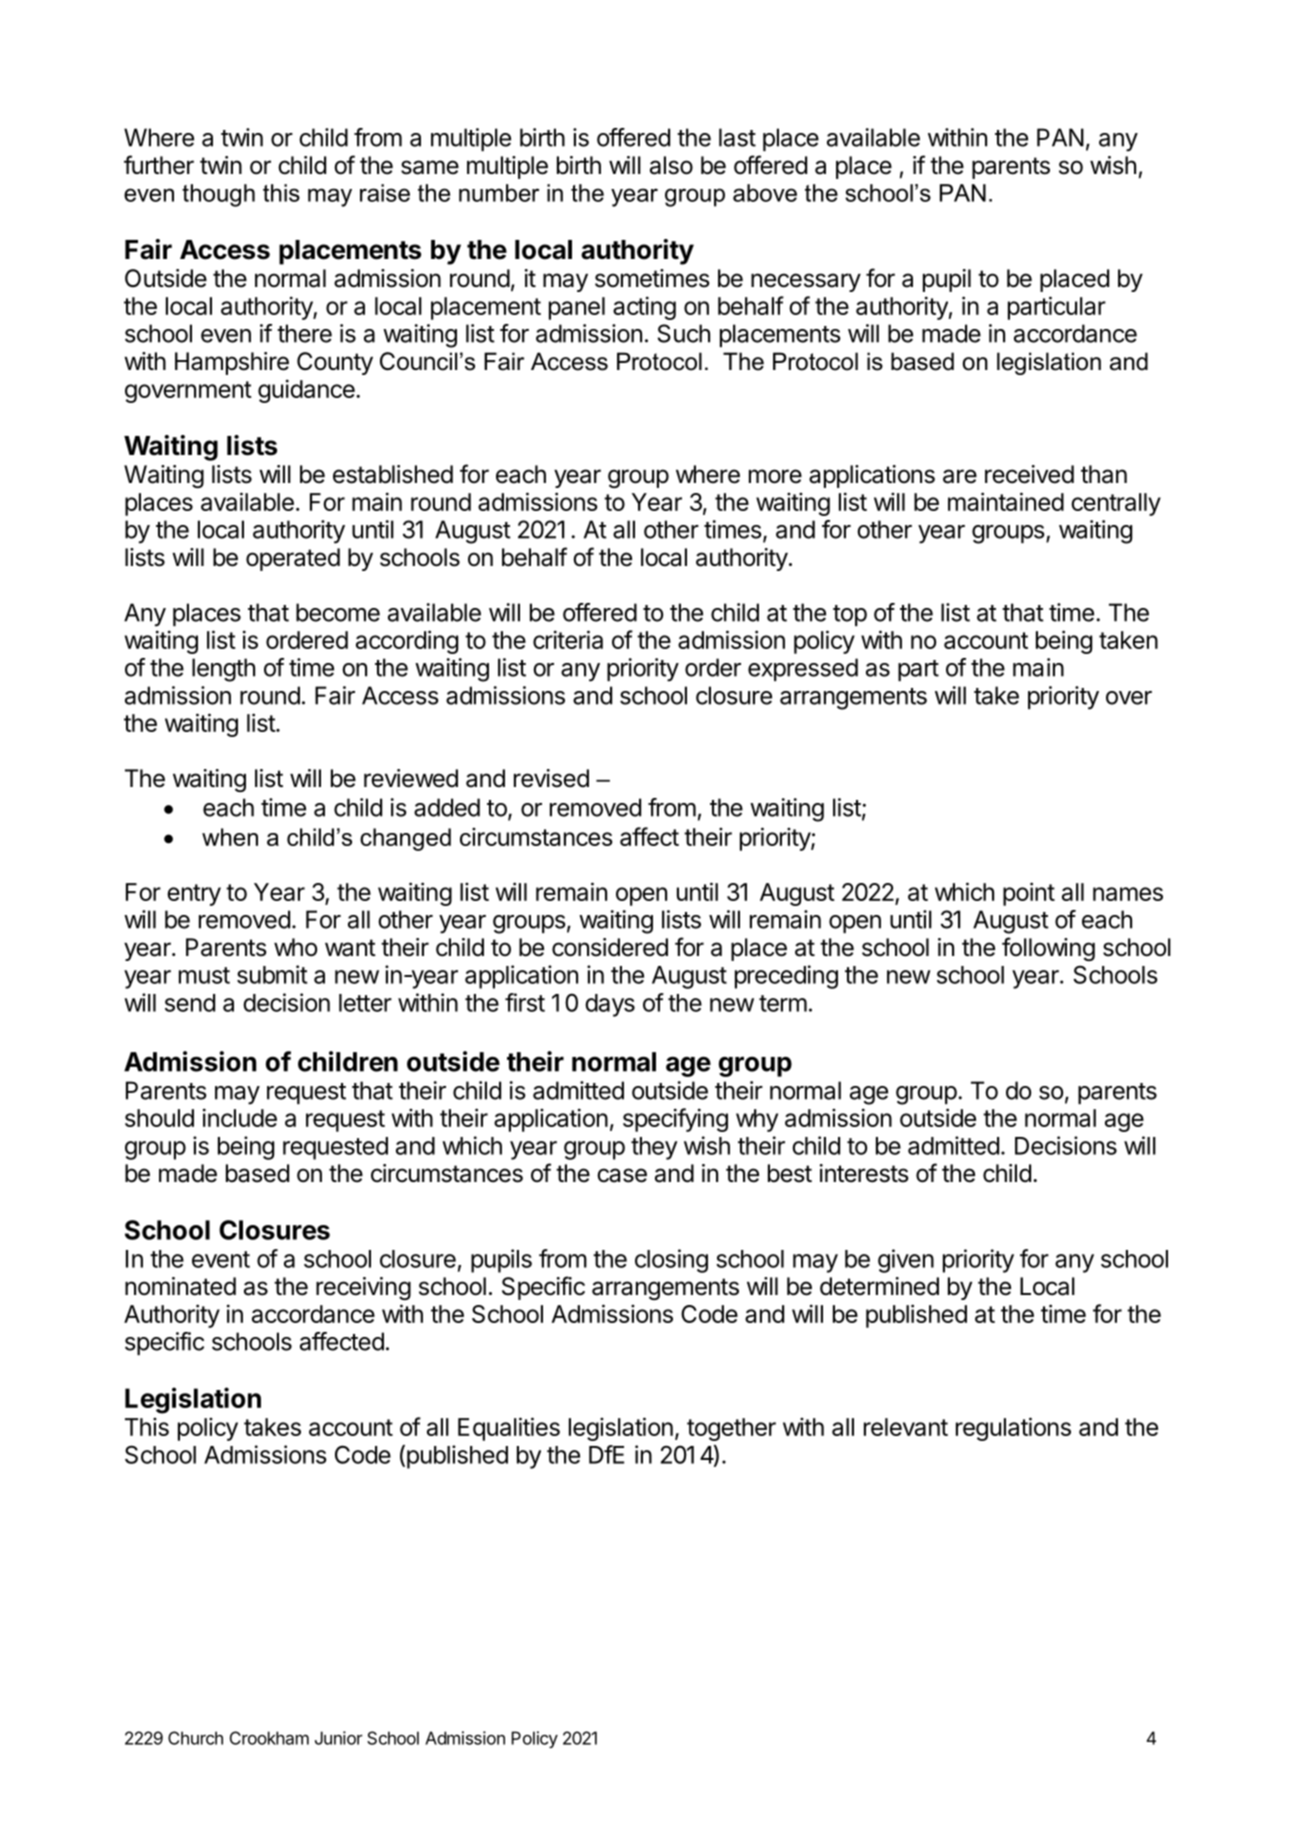 This screenshot has height=1839, width=1300. Describe the element at coordinates (610, 947) in the screenshot. I see `considered` at that location.
